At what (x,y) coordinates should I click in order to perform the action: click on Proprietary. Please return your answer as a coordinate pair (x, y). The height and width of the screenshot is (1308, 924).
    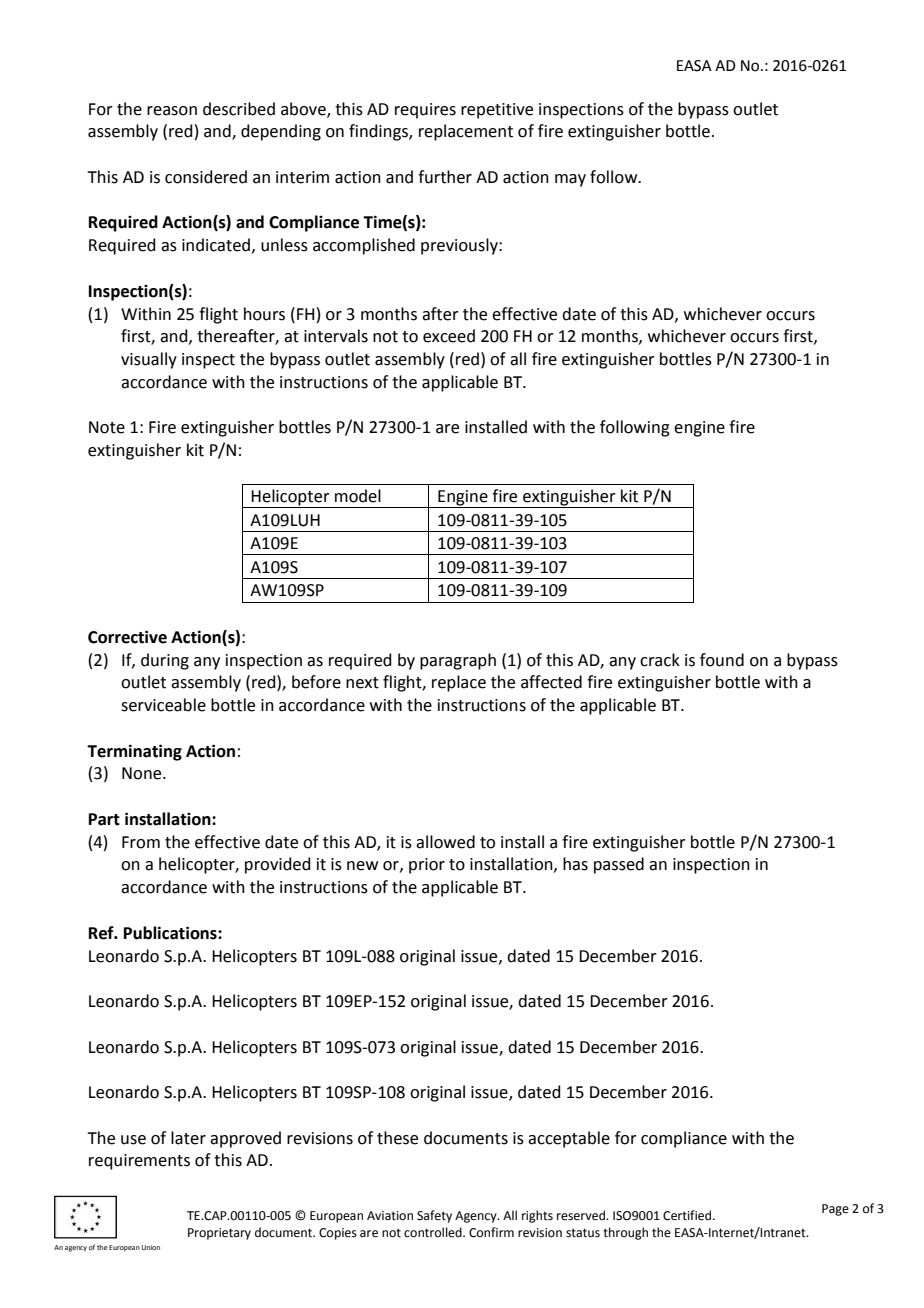
    Looking at the image, I should click on (219, 1234).
